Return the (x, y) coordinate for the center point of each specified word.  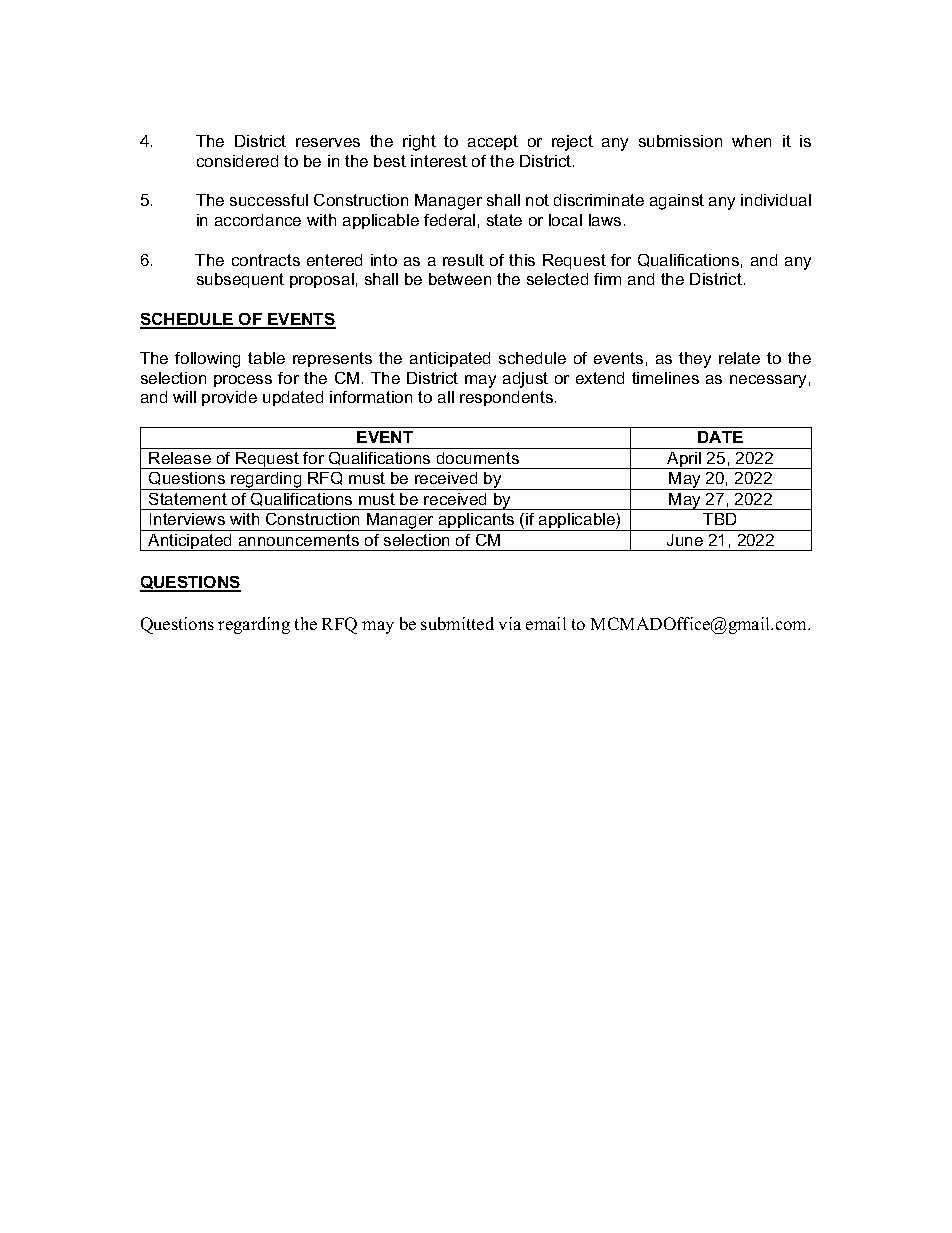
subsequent (240, 280)
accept (493, 142)
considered (237, 161)
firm (607, 279)
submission (680, 141)
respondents (506, 398)
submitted (457, 623)
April (684, 460)
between (460, 279)
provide (229, 398)
